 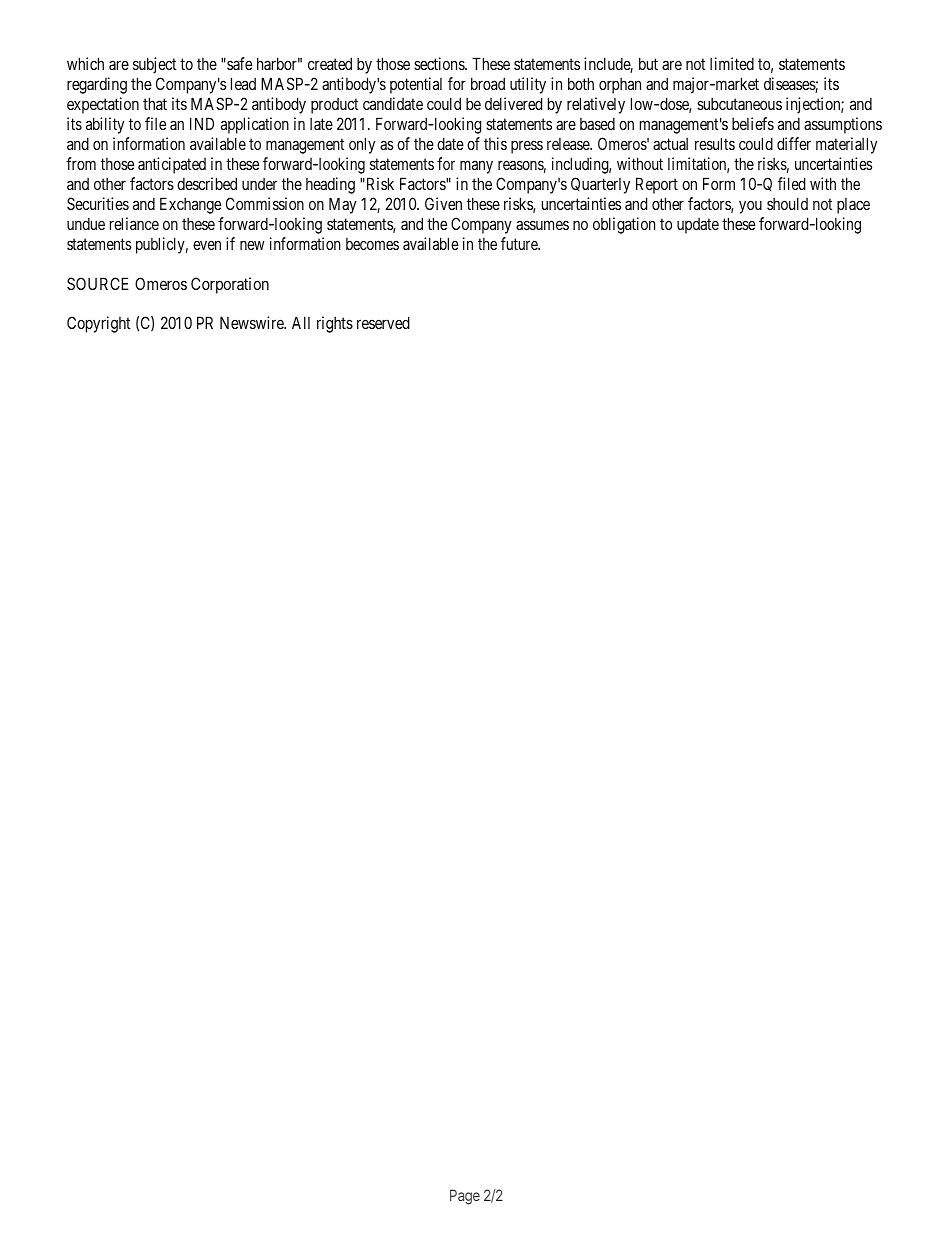 I want to click on obligation, so click(x=624, y=225).
